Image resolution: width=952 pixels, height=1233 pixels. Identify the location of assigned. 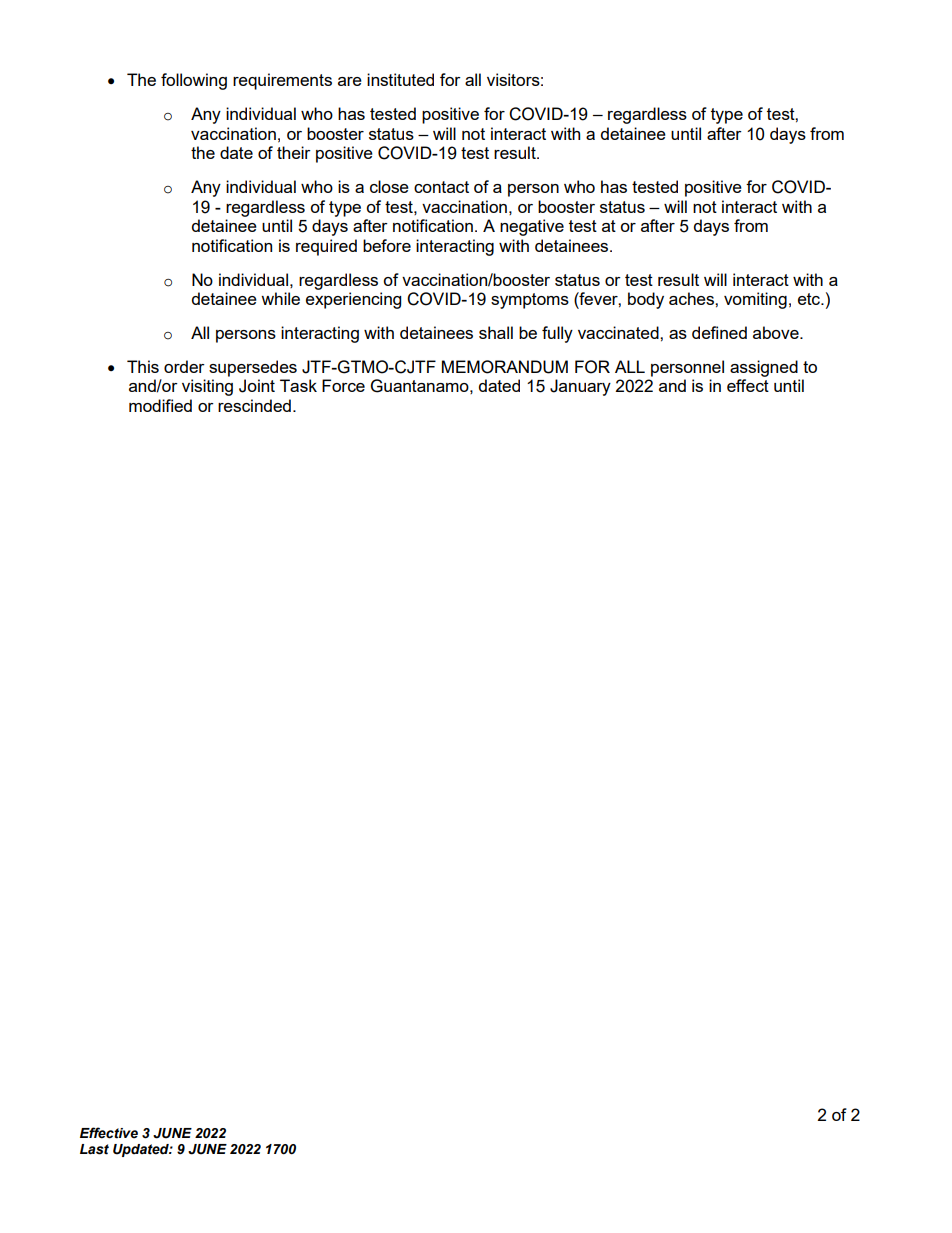
(764, 368).
